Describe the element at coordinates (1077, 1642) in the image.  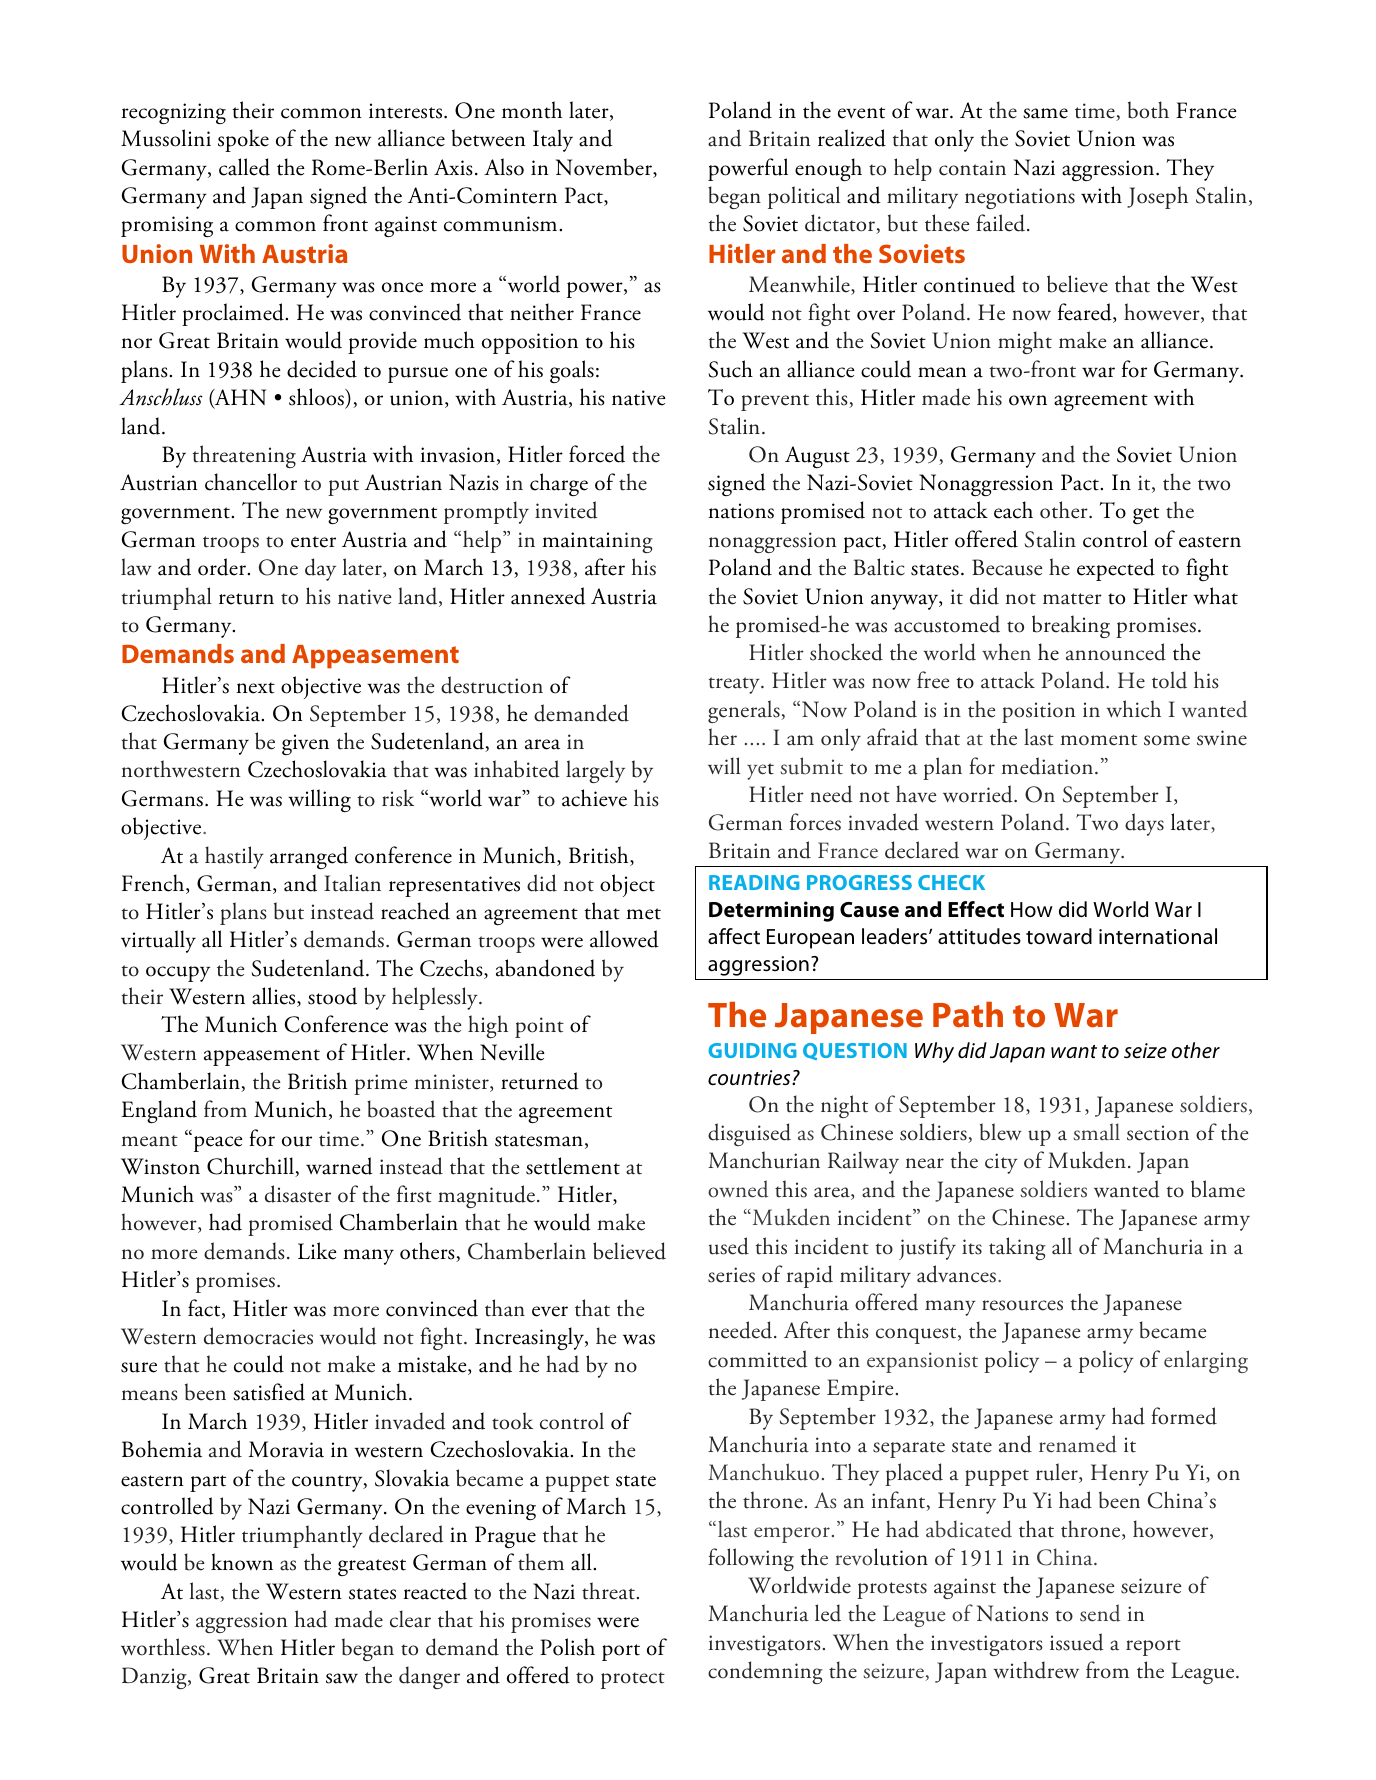
I see `issued` at that location.
